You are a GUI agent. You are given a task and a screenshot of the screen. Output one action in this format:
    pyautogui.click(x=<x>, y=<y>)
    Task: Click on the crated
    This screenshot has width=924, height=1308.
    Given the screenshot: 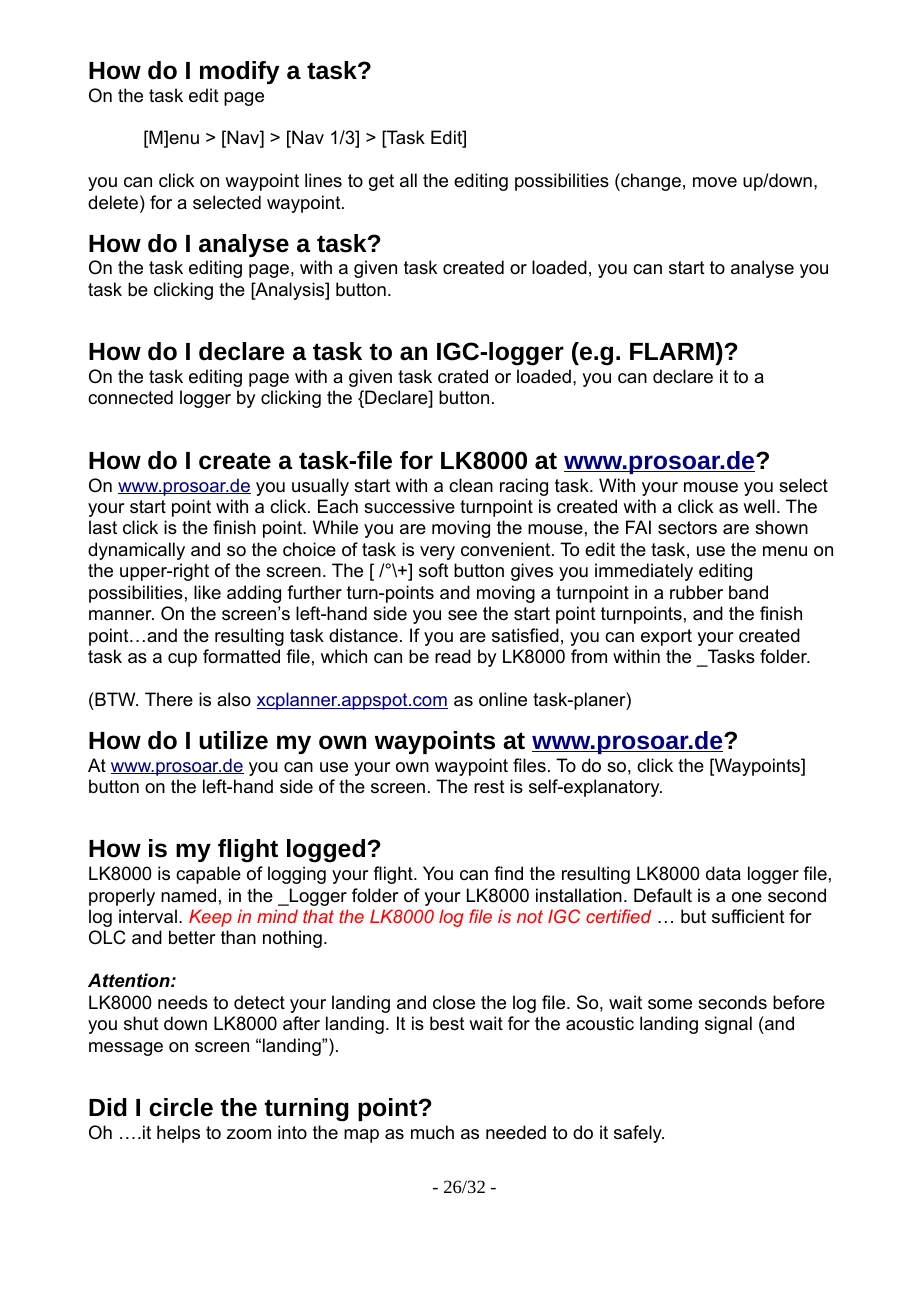 What is the action you would take?
    pyautogui.click(x=463, y=376)
